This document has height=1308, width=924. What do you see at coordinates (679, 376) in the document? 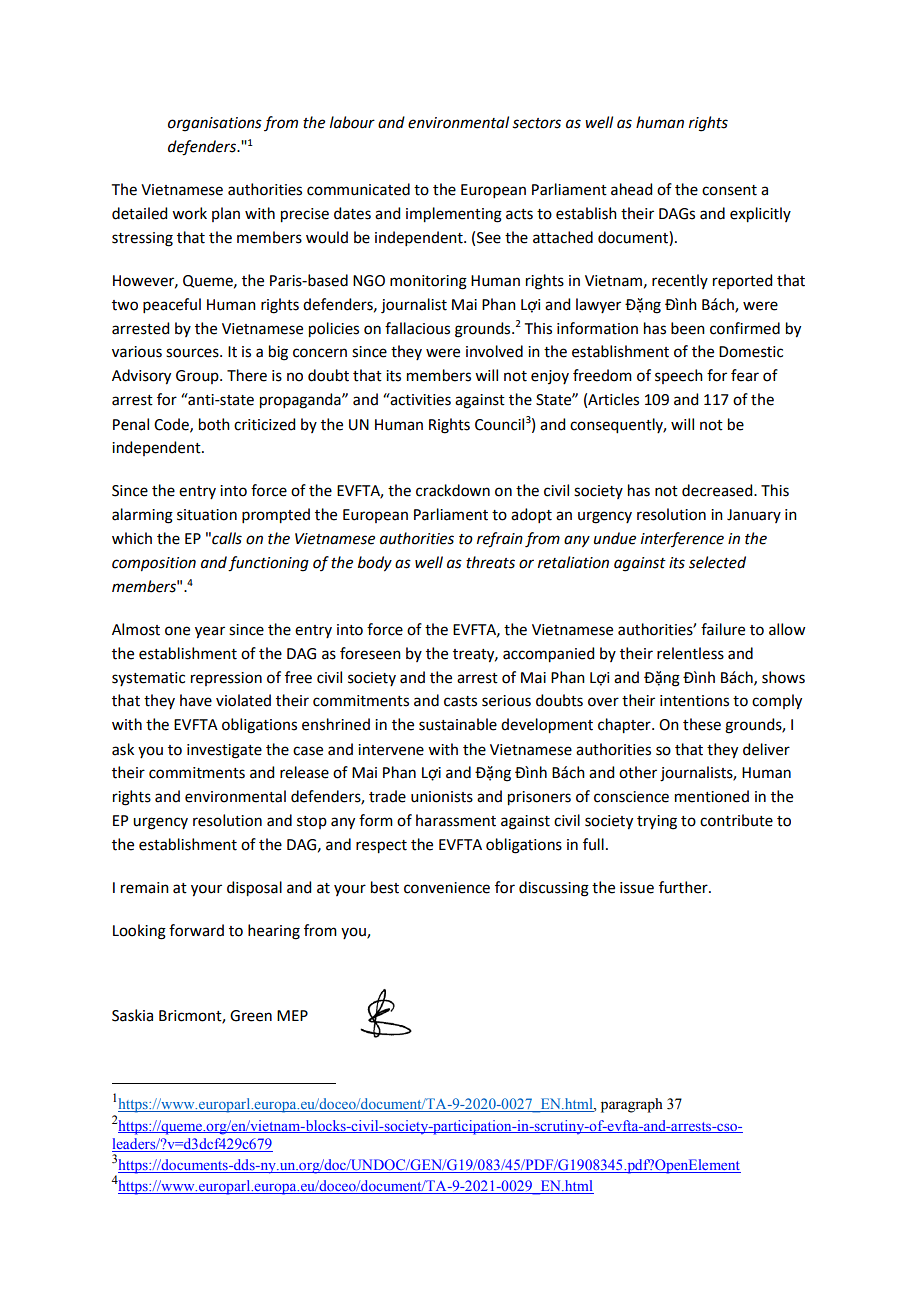
I see `speech` at bounding box center [679, 376].
